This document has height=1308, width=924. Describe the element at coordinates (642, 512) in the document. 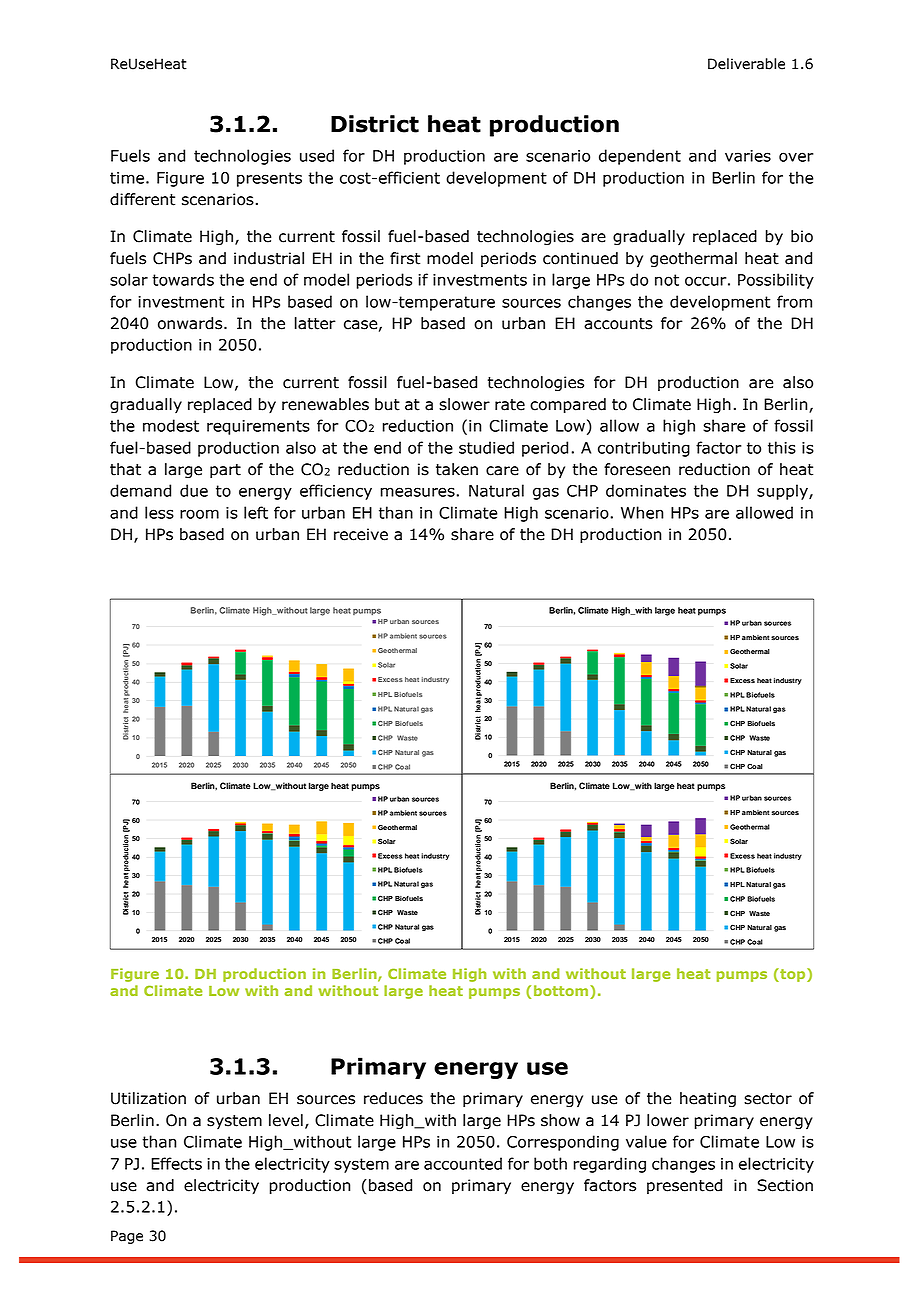

I see `When` at that location.
